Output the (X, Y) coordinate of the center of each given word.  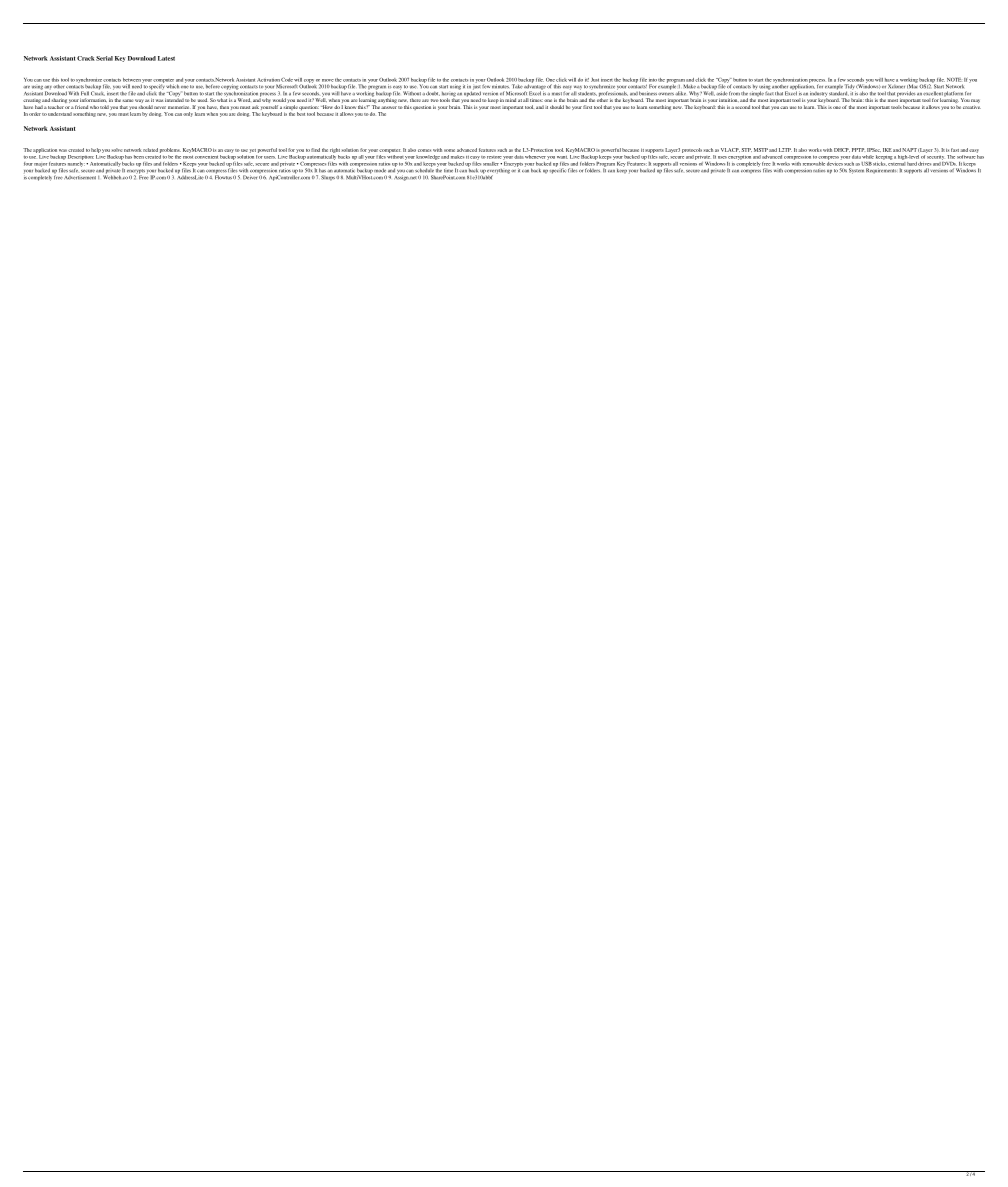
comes (424, 150)
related (150, 150)
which (173, 86)
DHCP (842, 150)
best (301, 114)
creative (972, 107)
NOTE (954, 80)
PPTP (858, 150)
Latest (166, 58)
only (188, 114)
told (104, 107)
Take (517, 86)
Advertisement (80, 178)
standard (838, 93)
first (587, 107)
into (653, 80)
